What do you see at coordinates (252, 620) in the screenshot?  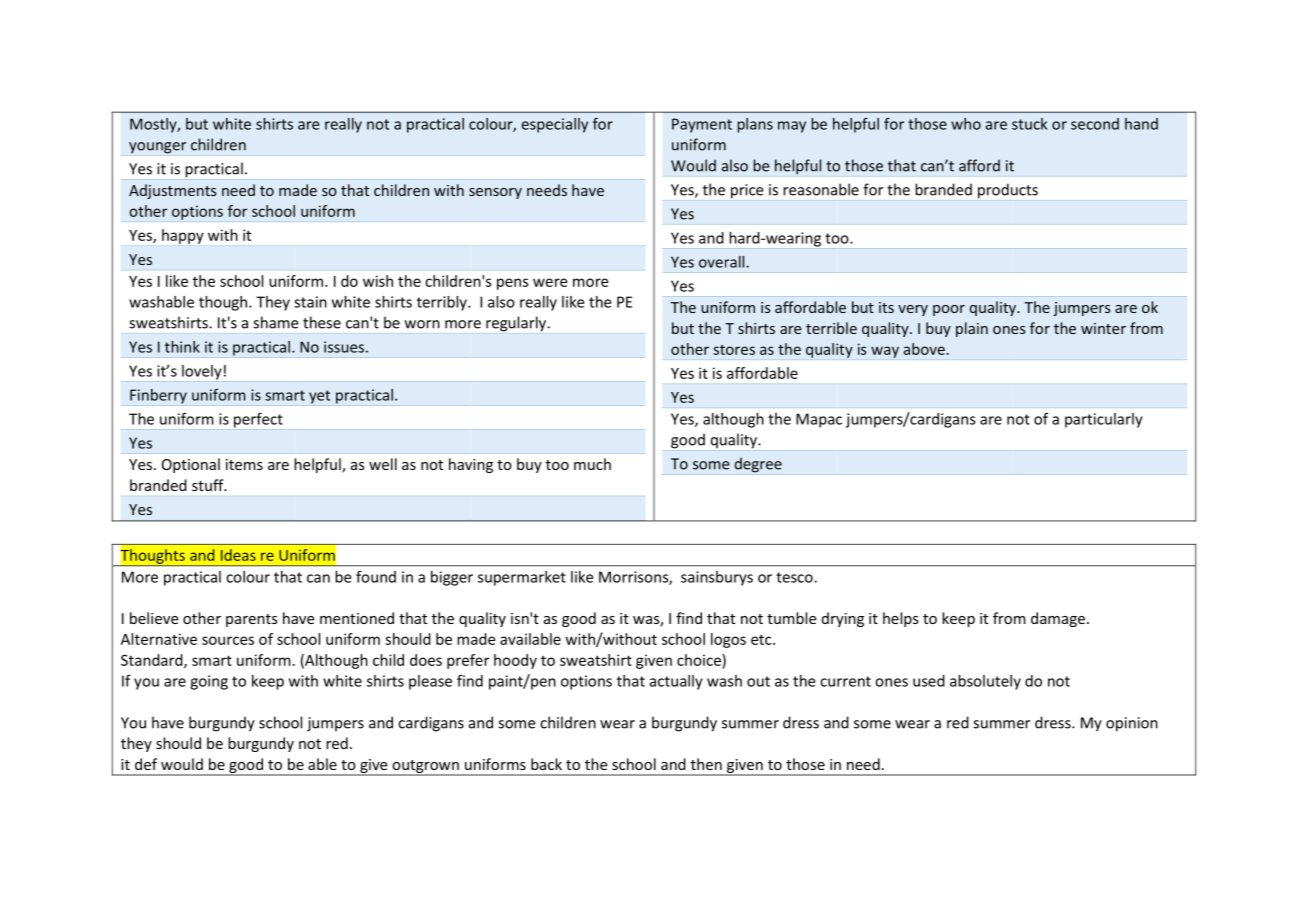 I see `parents` at bounding box center [252, 620].
